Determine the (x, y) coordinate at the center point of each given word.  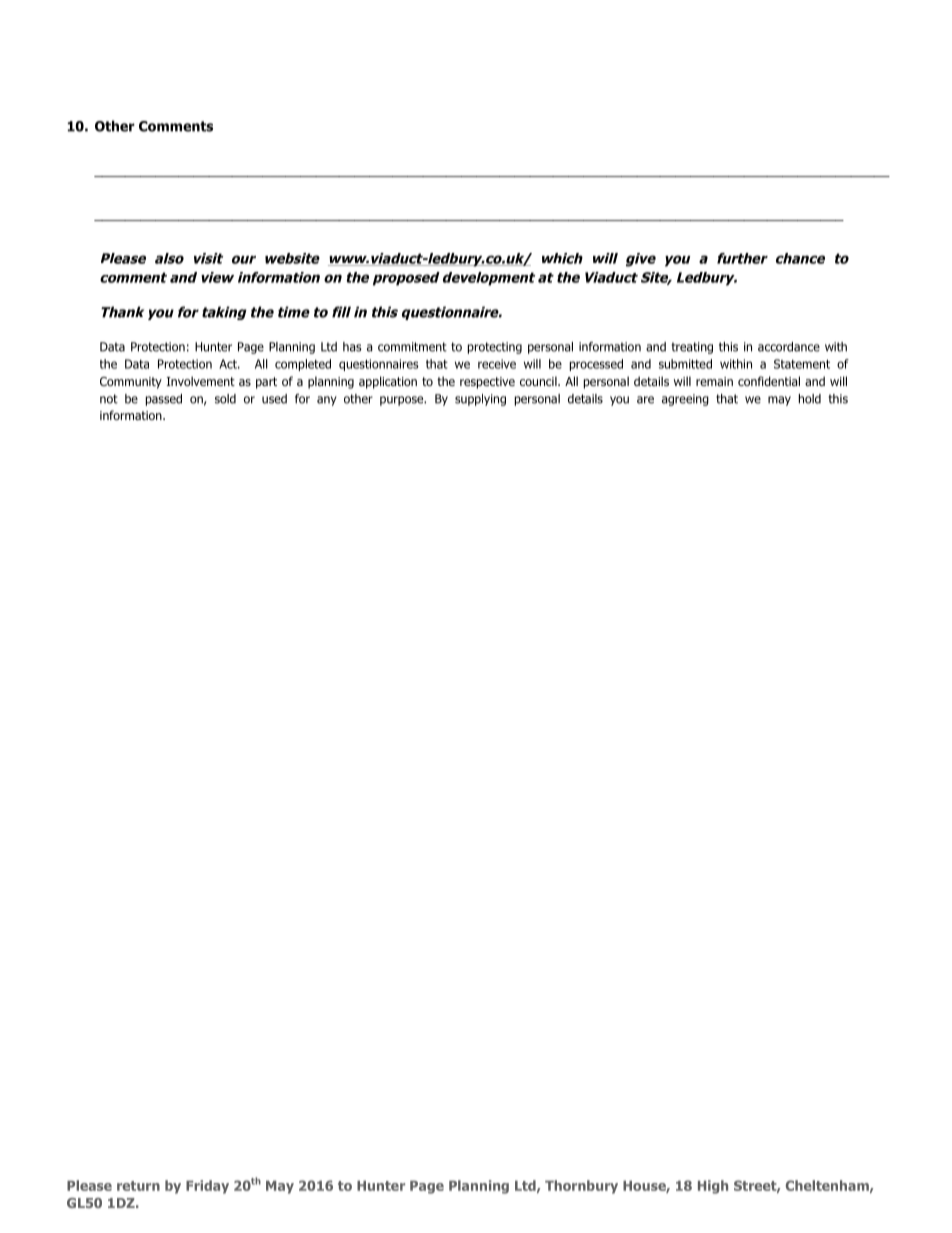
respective (487, 383)
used (274, 399)
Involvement (201, 381)
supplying (480, 400)
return (138, 1186)
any (327, 401)
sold (225, 399)
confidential (769, 381)
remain (714, 381)
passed (164, 400)
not (109, 399)
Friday (207, 1187)
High (713, 1187)
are (645, 400)
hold (810, 399)
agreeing (685, 400)
